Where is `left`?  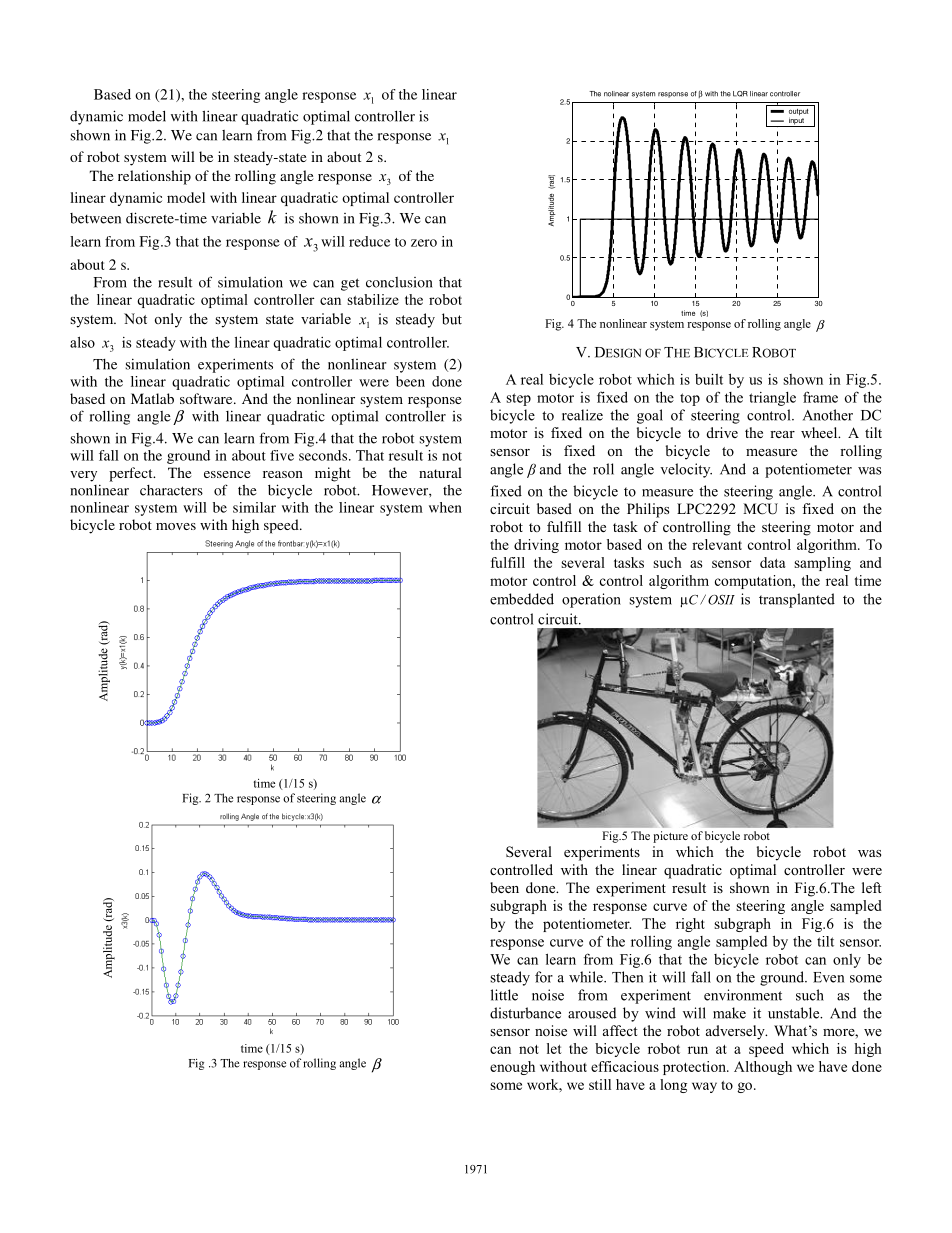 left is located at coordinates (872, 887).
